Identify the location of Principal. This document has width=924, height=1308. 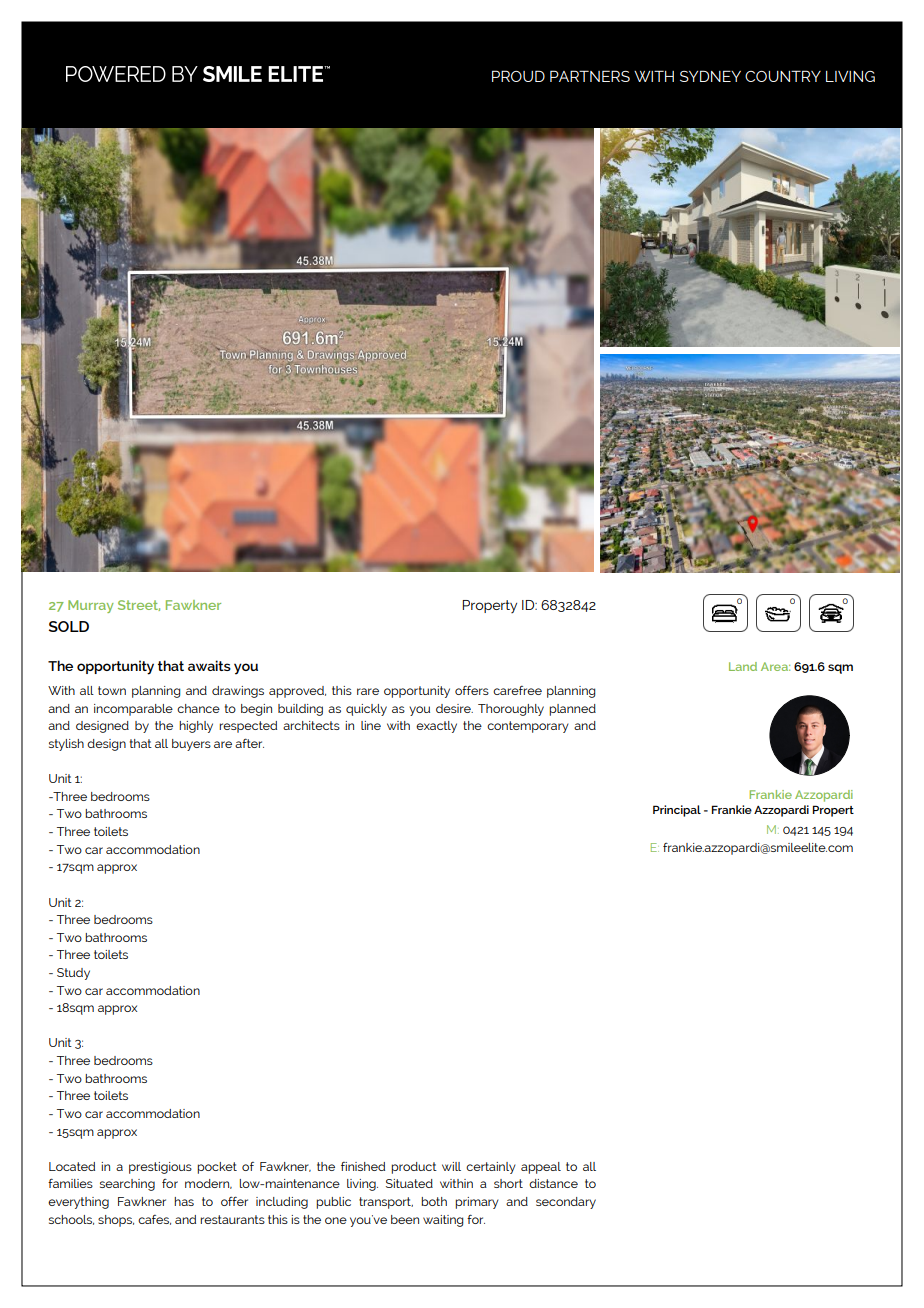
(677, 811).
